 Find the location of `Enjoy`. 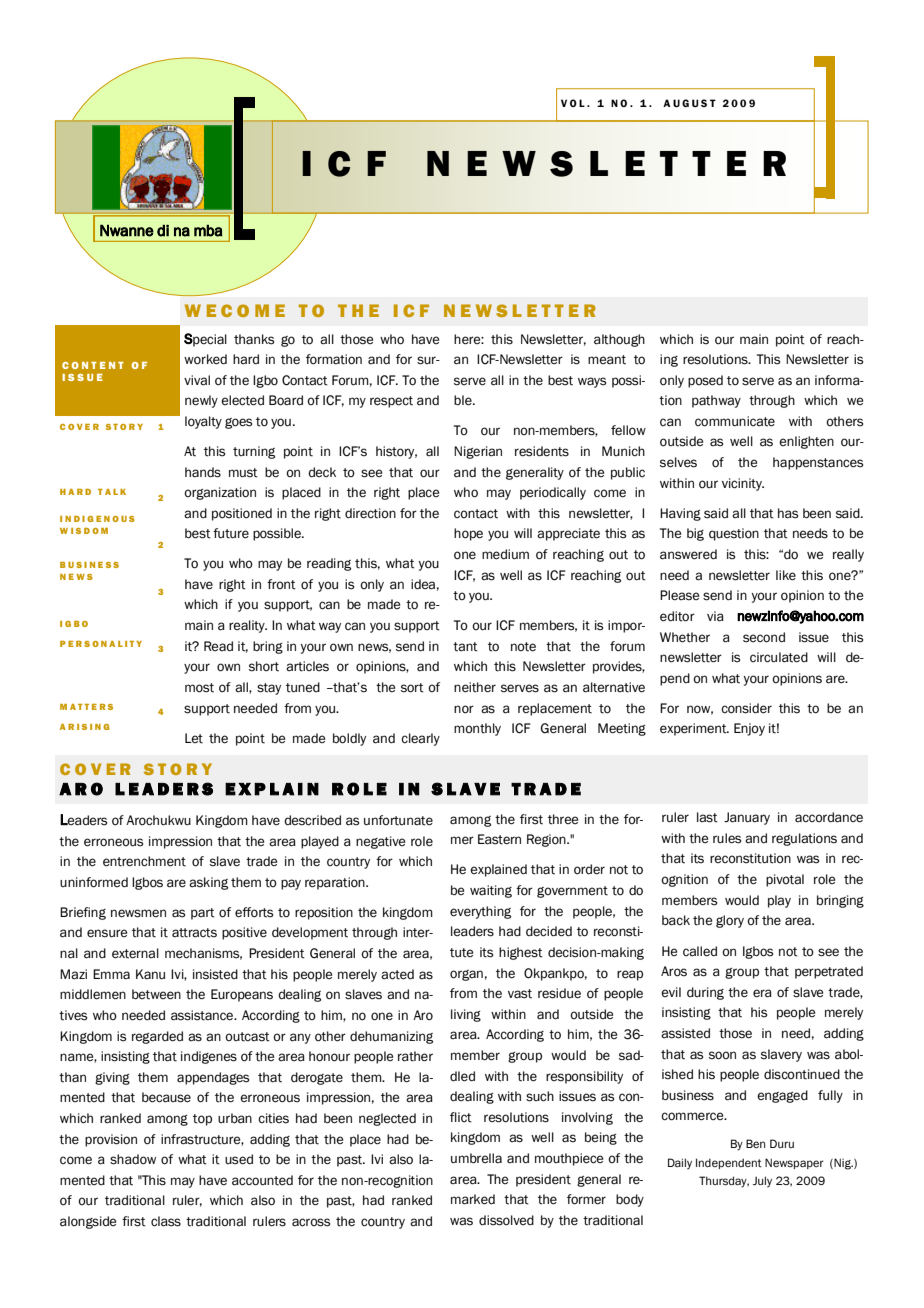

Enjoy is located at coordinates (749, 729).
